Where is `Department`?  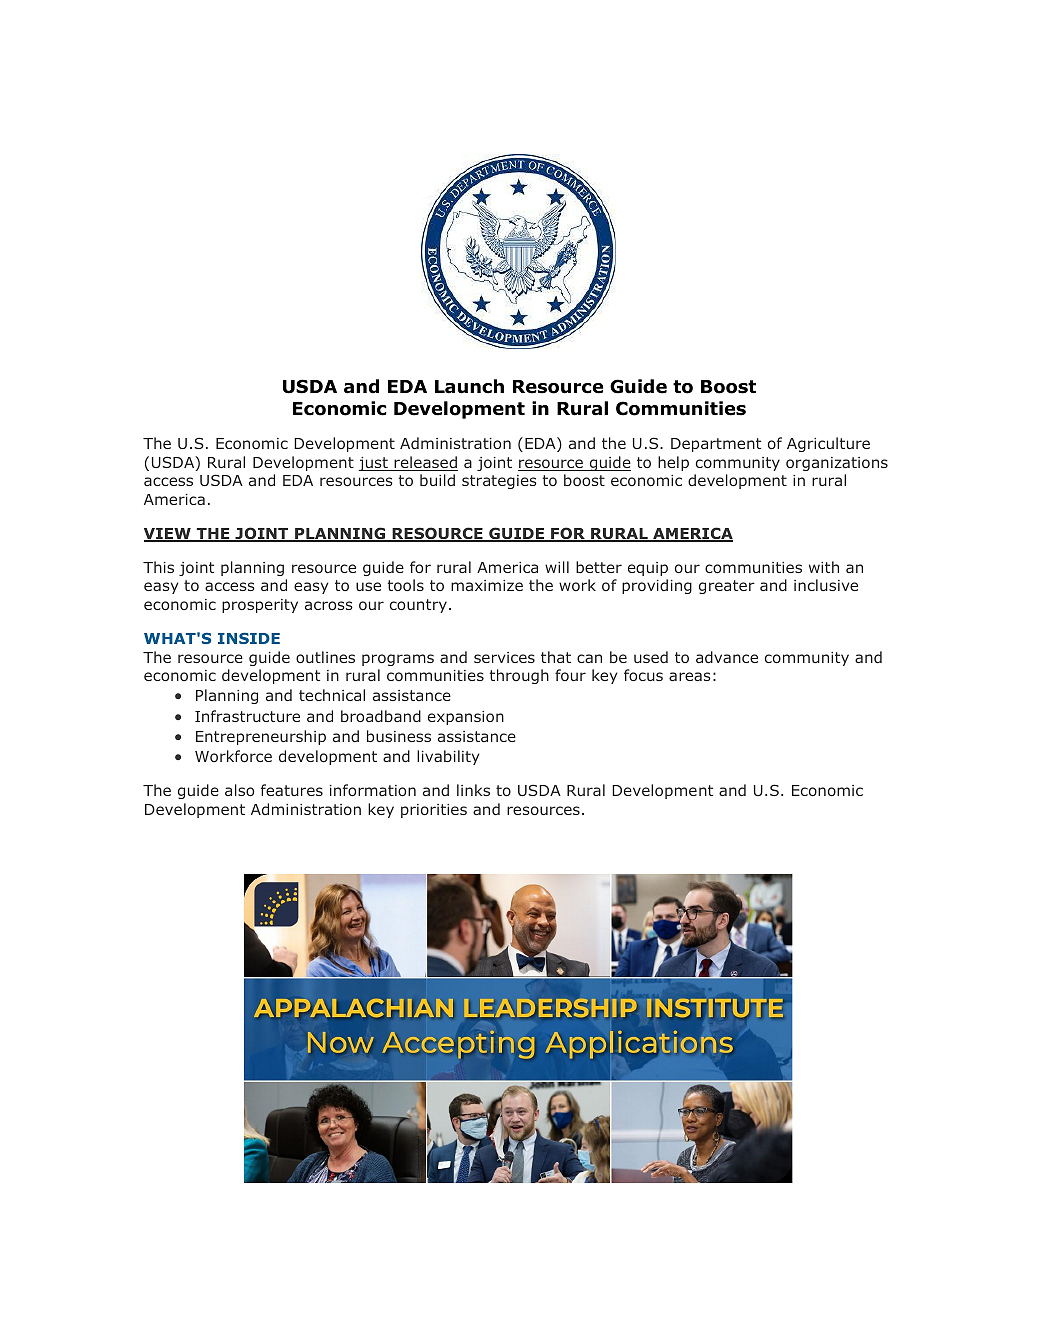
Department is located at coordinates (716, 445).
